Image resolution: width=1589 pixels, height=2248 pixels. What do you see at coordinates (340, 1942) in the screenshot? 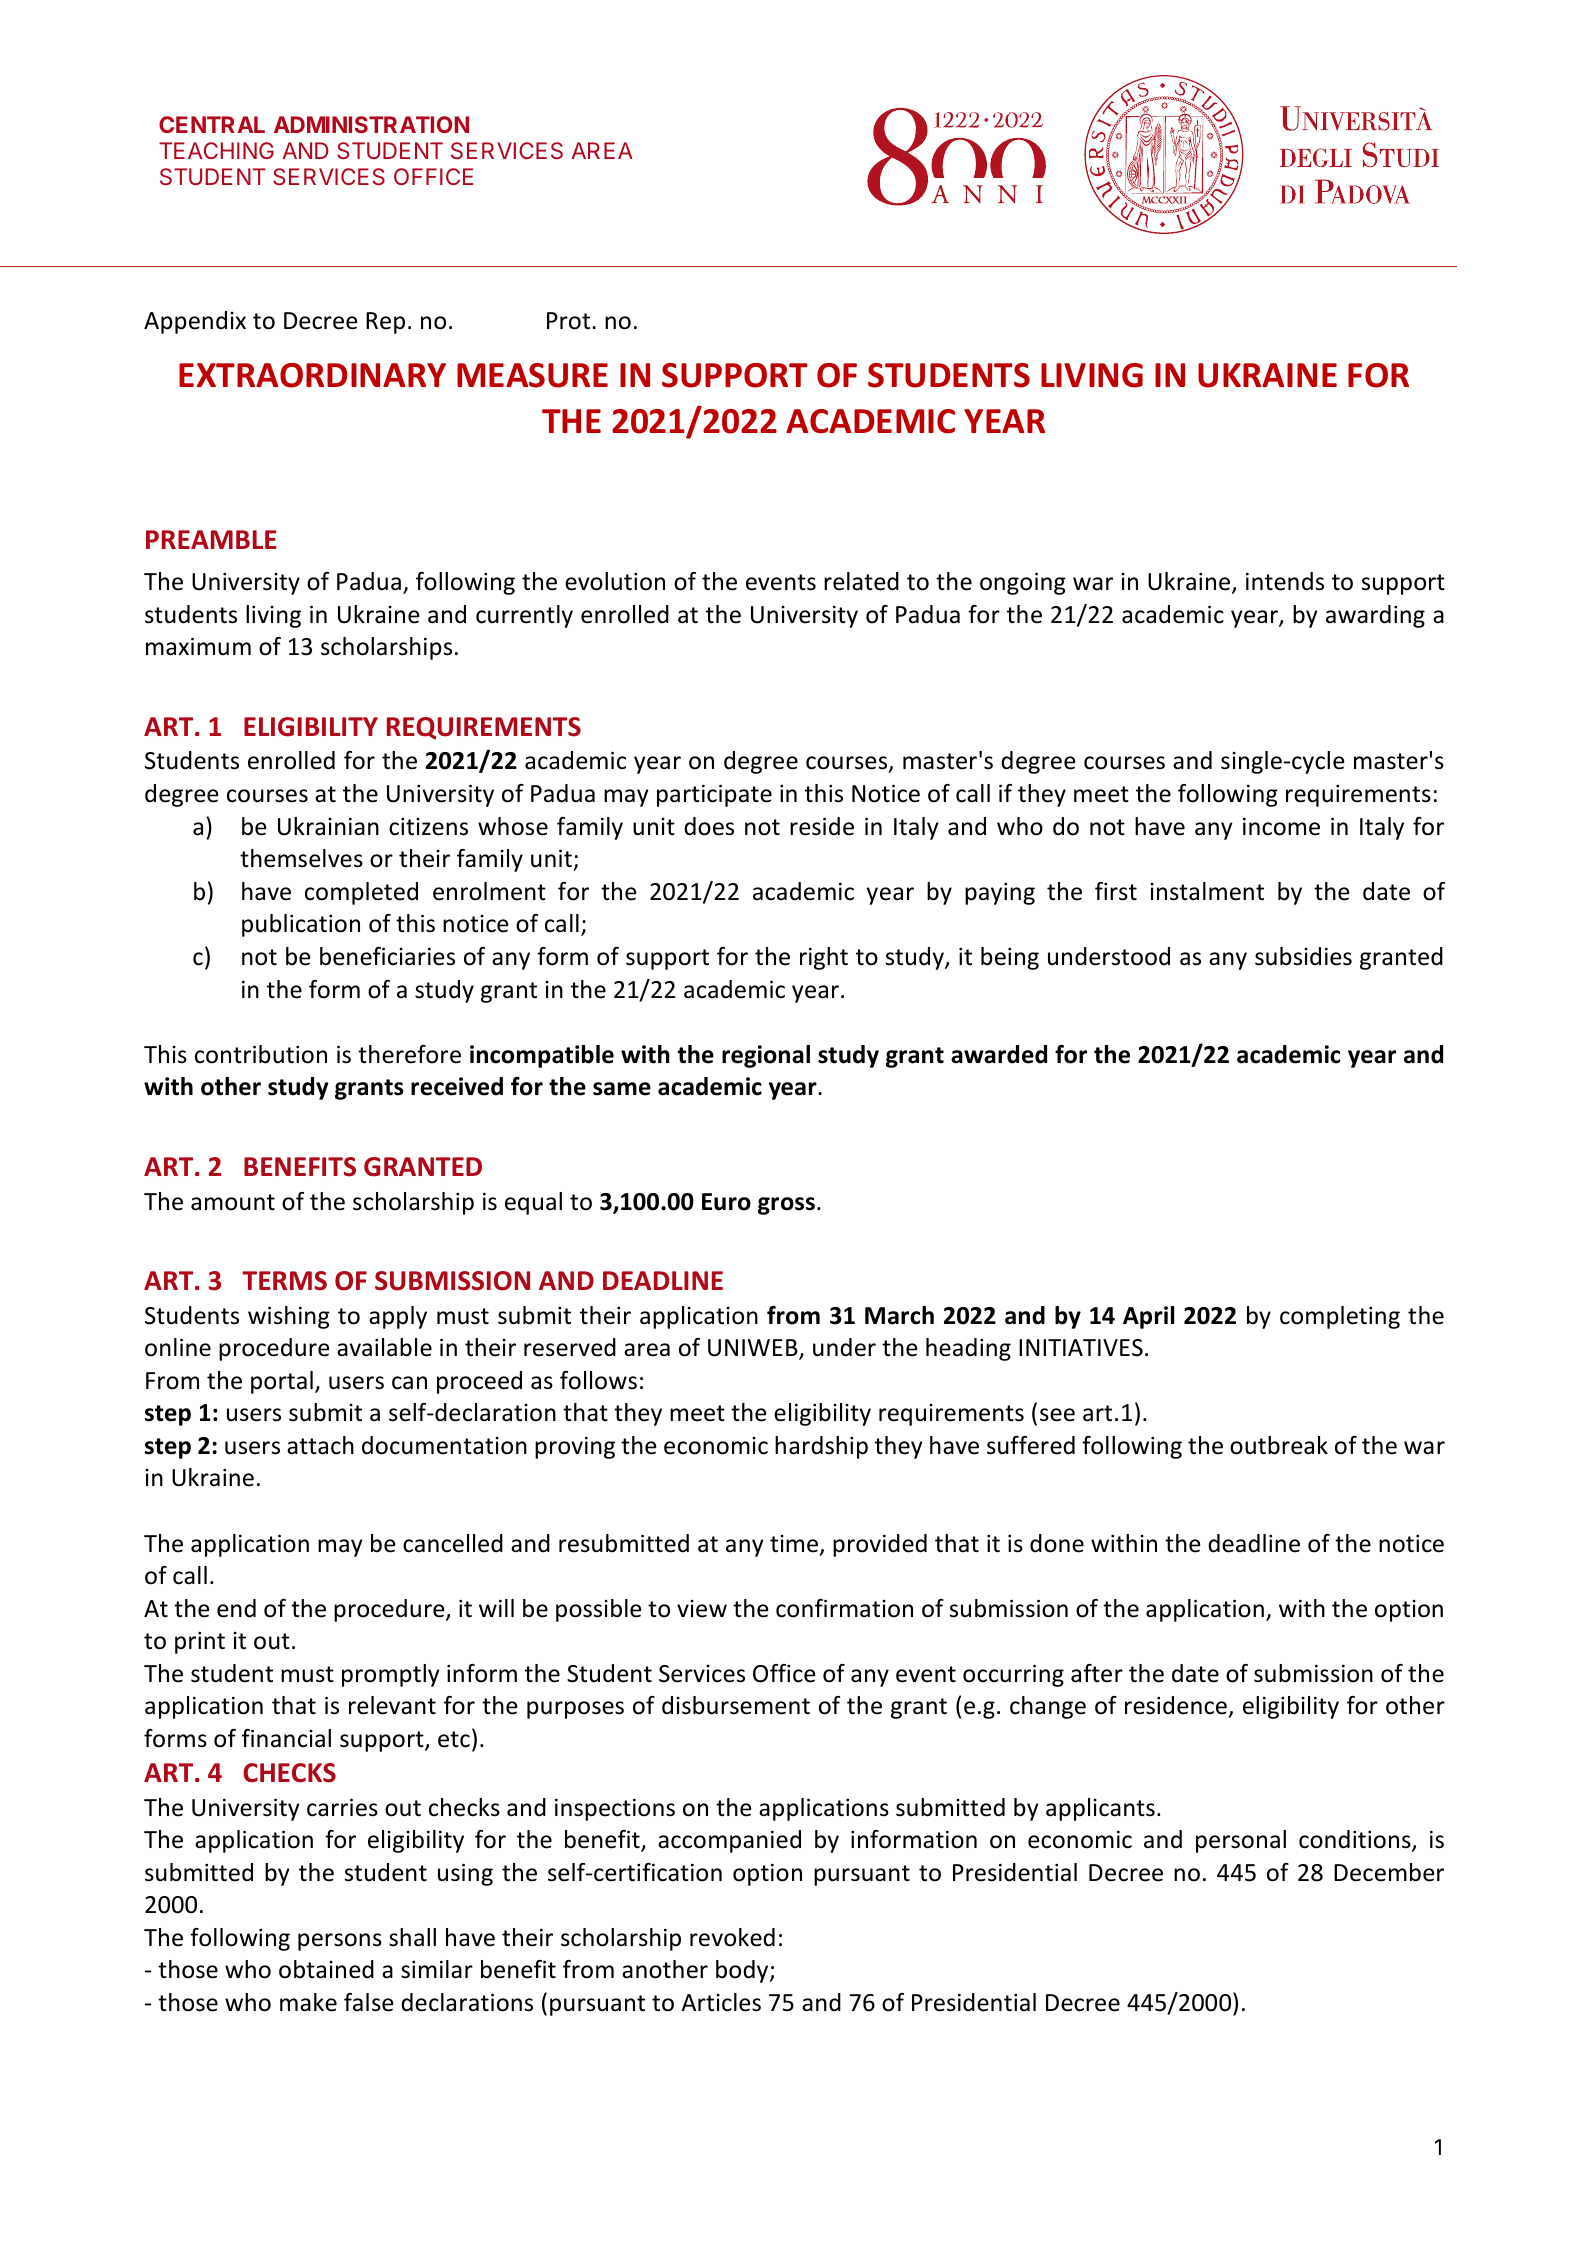
I see `persons` at bounding box center [340, 1942].
